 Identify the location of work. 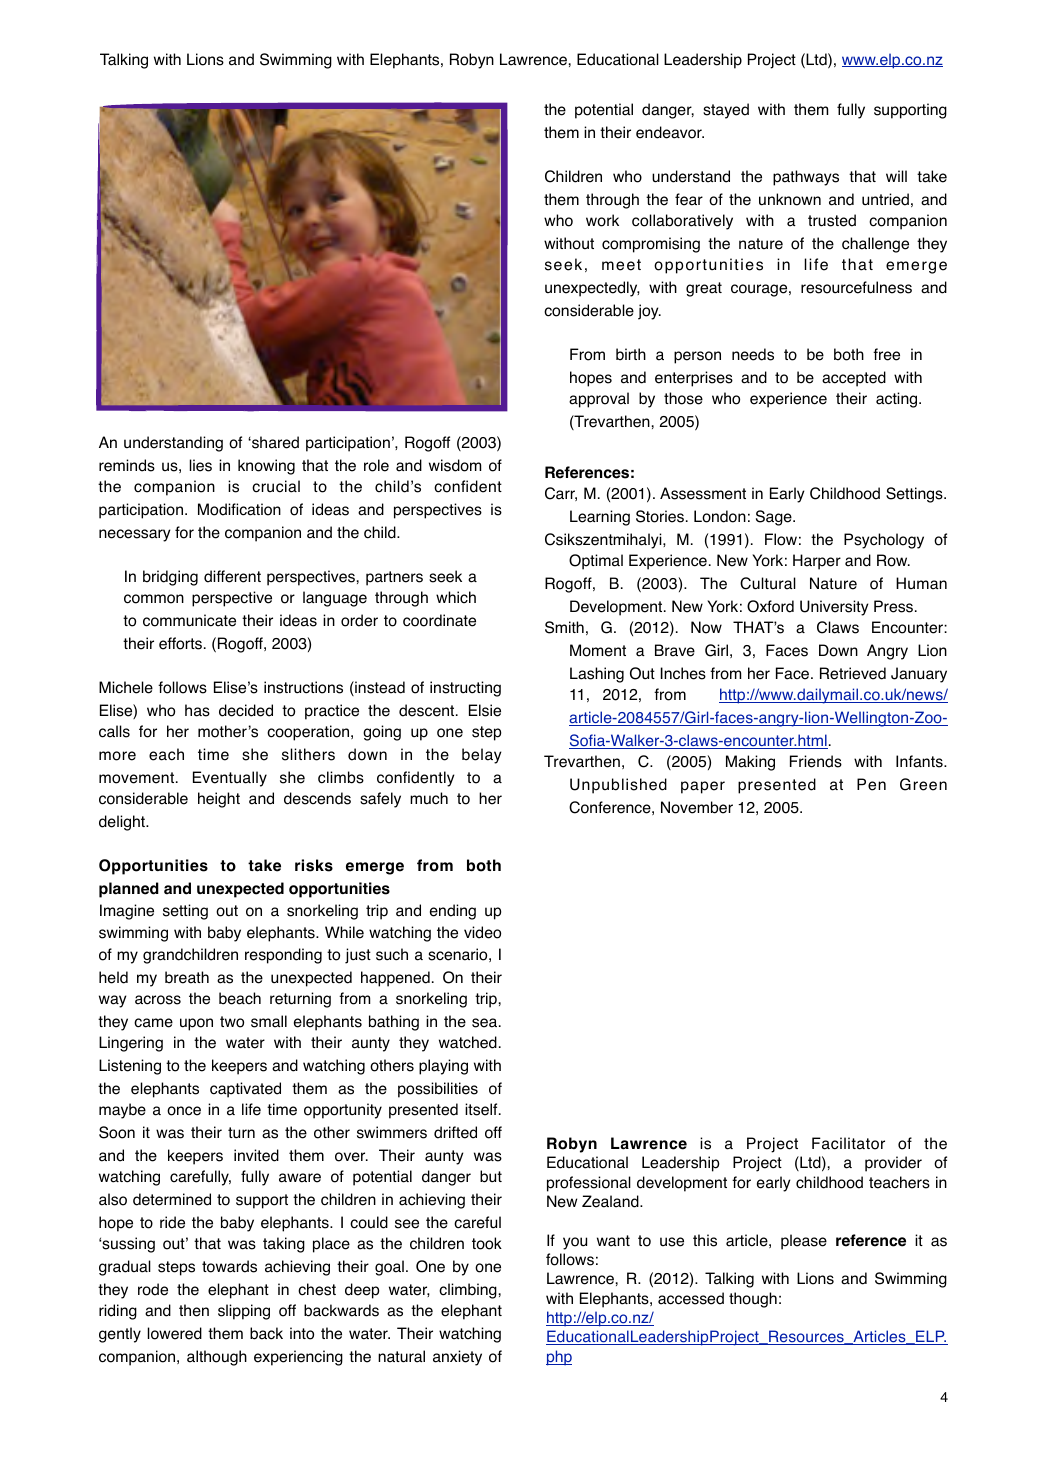
(602, 220).
